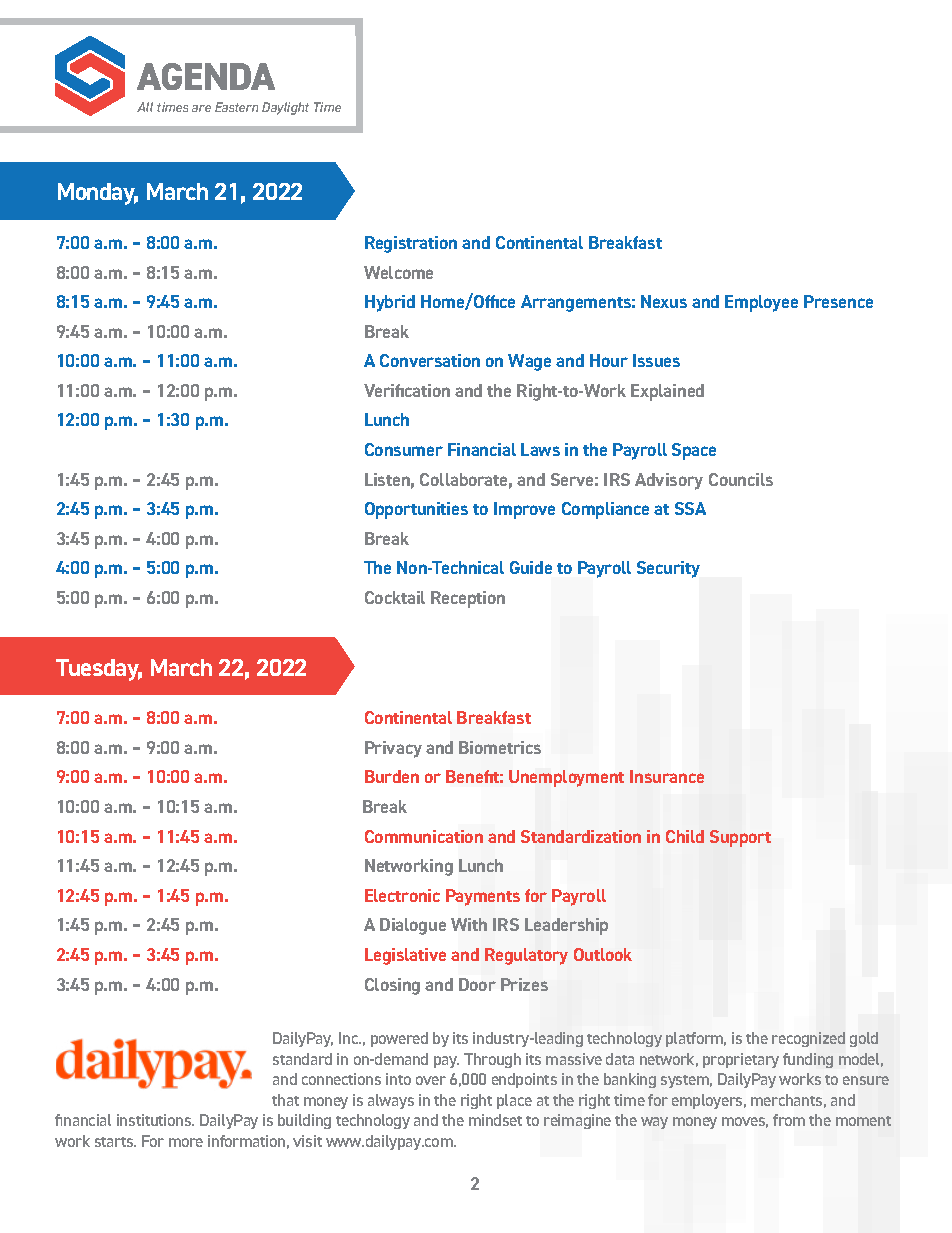  Describe the element at coordinates (741, 479) in the page. I see `Councils` at that location.
